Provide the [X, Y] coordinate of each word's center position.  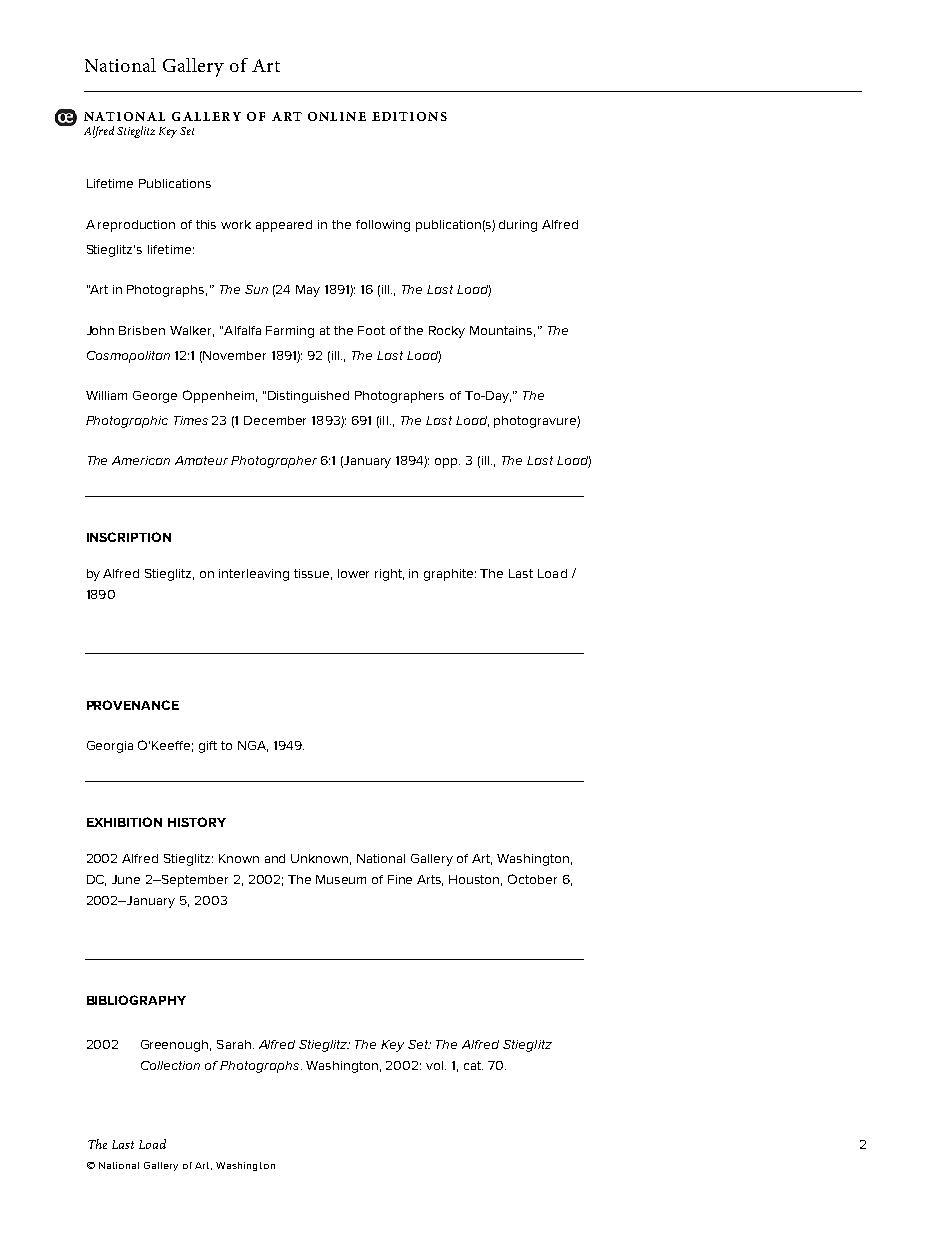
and [275, 858]
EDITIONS [409, 116]
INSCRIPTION [129, 537]
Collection [170, 1065]
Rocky [447, 332]
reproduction [136, 226]
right [389, 575]
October [532, 879]
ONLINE [337, 116]
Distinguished [308, 397]
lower [353, 573]
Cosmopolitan [128, 357]
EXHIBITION [124, 822]
